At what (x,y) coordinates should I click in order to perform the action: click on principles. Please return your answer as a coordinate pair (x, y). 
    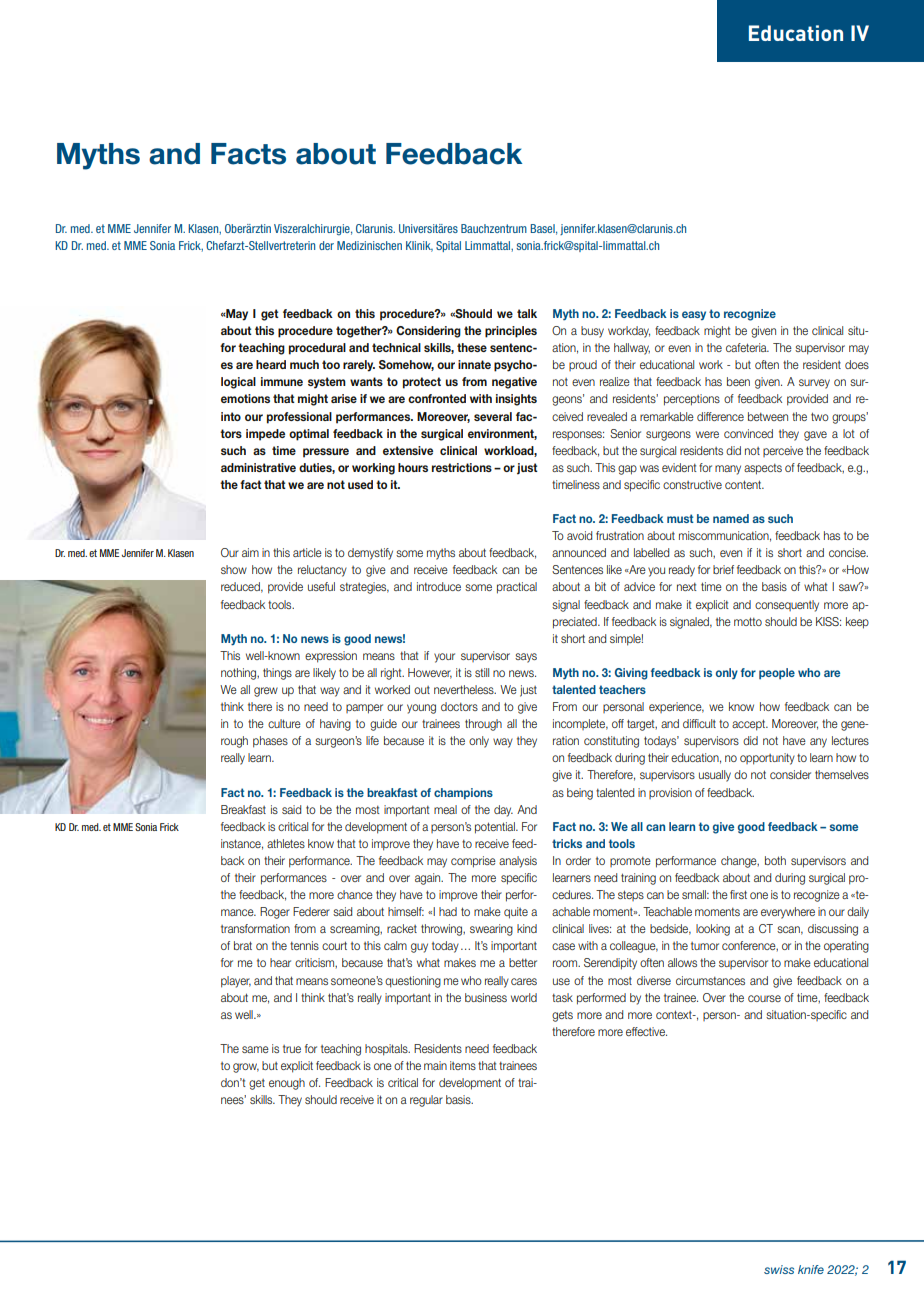
    Looking at the image, I should click on (511, 332).
